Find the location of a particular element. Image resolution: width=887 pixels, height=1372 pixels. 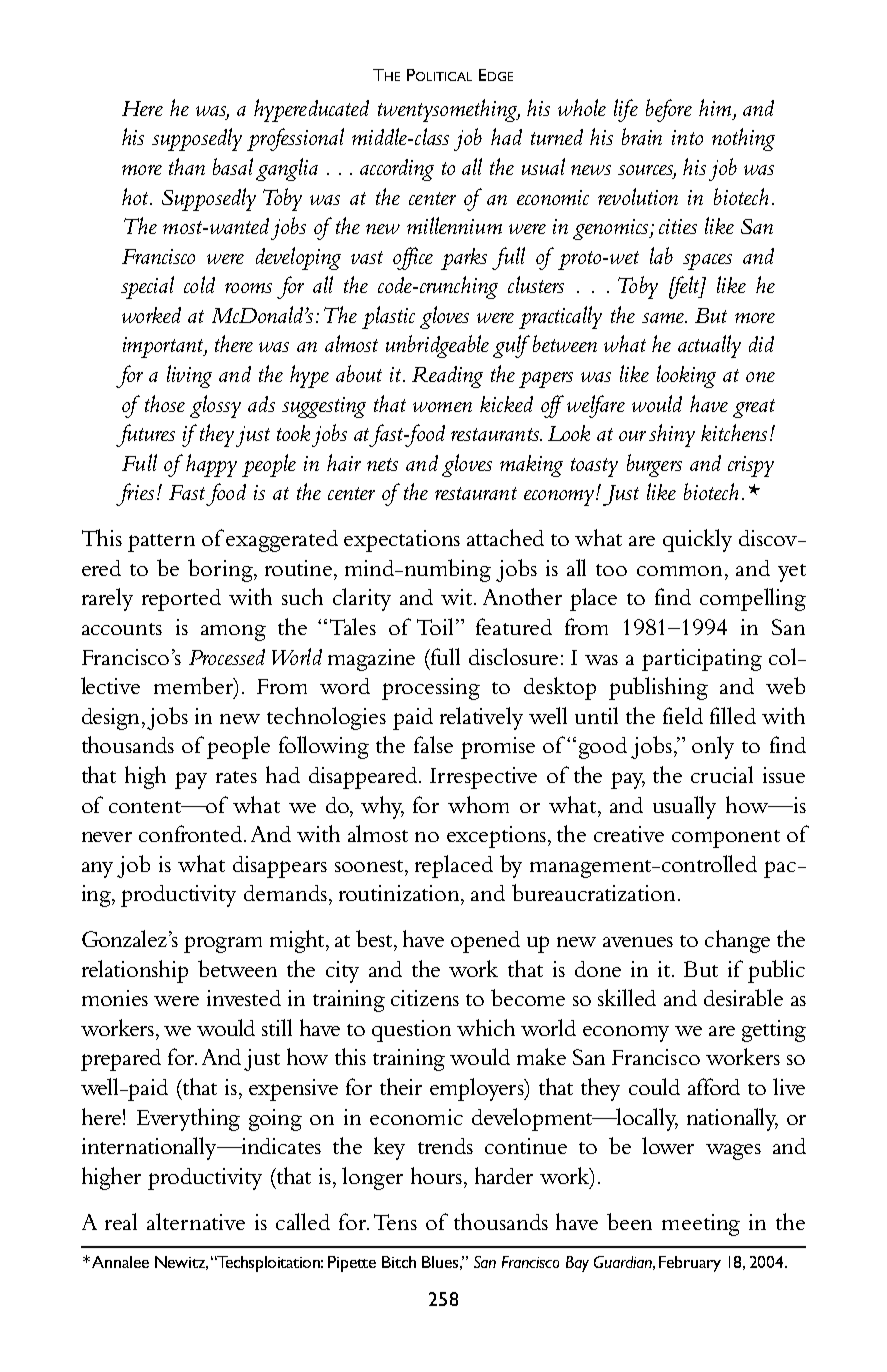

those is located at coordinates (165, 403).
